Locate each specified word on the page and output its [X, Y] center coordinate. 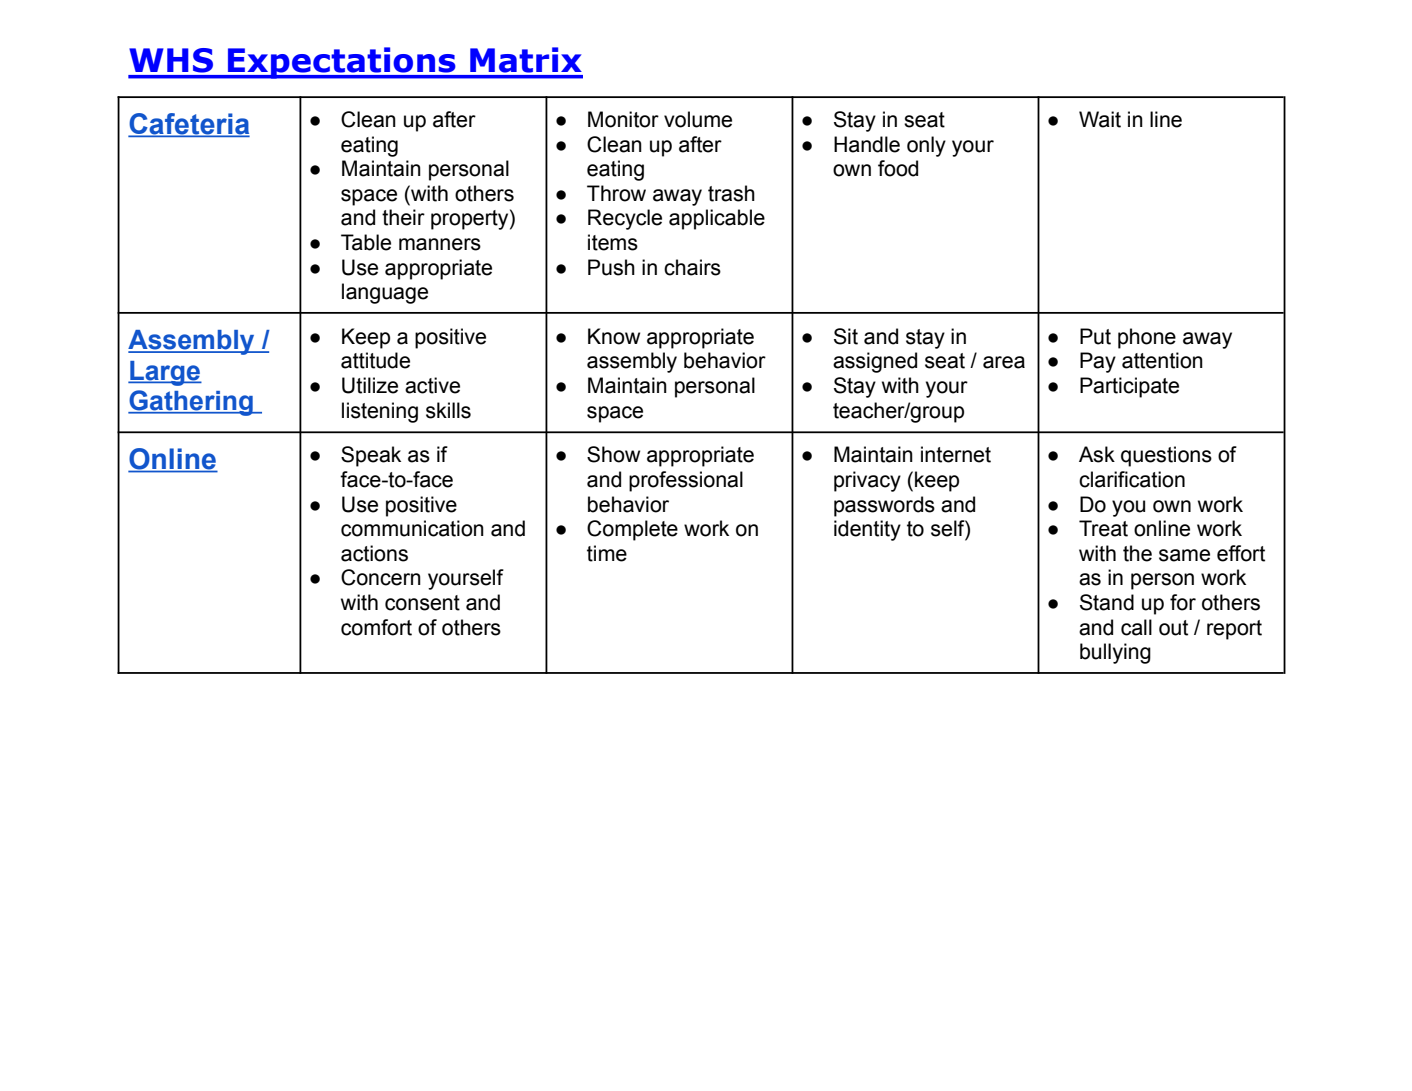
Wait [1100, 119]
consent [422, 603]
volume [698, 119]
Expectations [342, 63]
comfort [376, 627]
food [898, 168]
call [1136, 627]
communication [412, 528]
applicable [717, 219]
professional [686, 481]
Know [614, 336]
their [403, 217]
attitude [375, 360]
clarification [1132, 479]
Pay [1098, 362]
